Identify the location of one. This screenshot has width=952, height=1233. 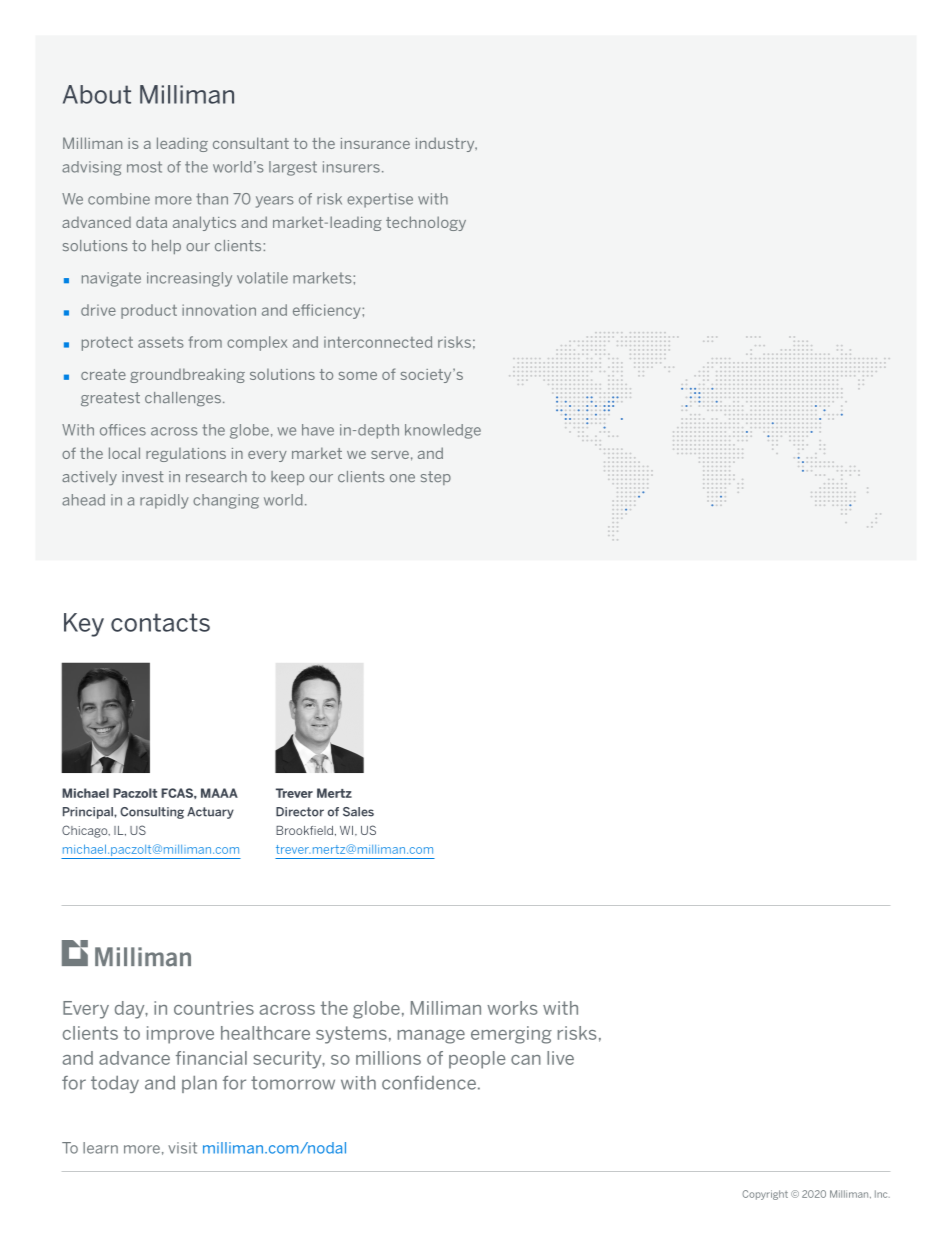
(402, 478).
